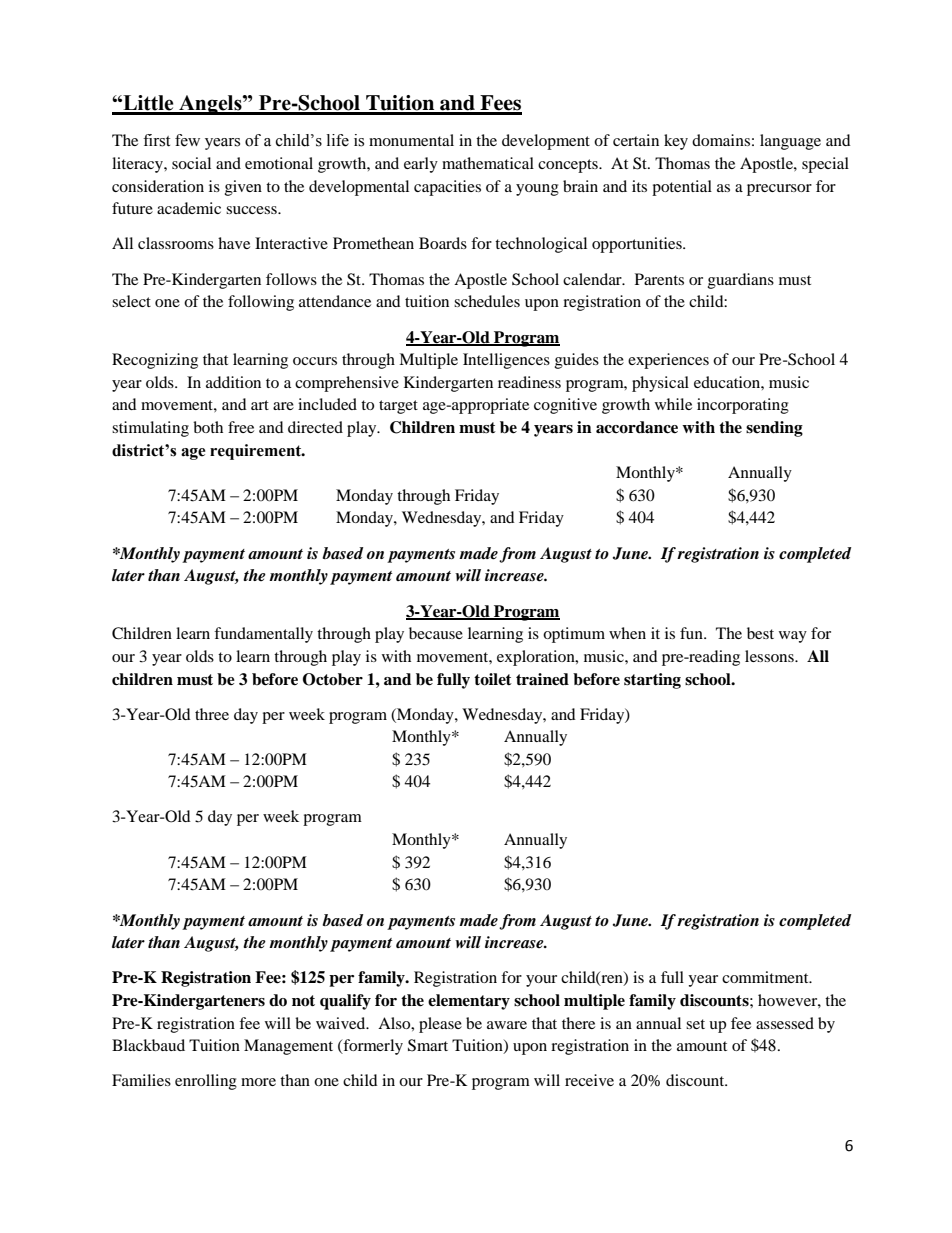 This image has width=952, height=1233. What do you see at coordinates (206, 1082) in the image?
I see `enrolling` at bounding box center [206, 1082].
